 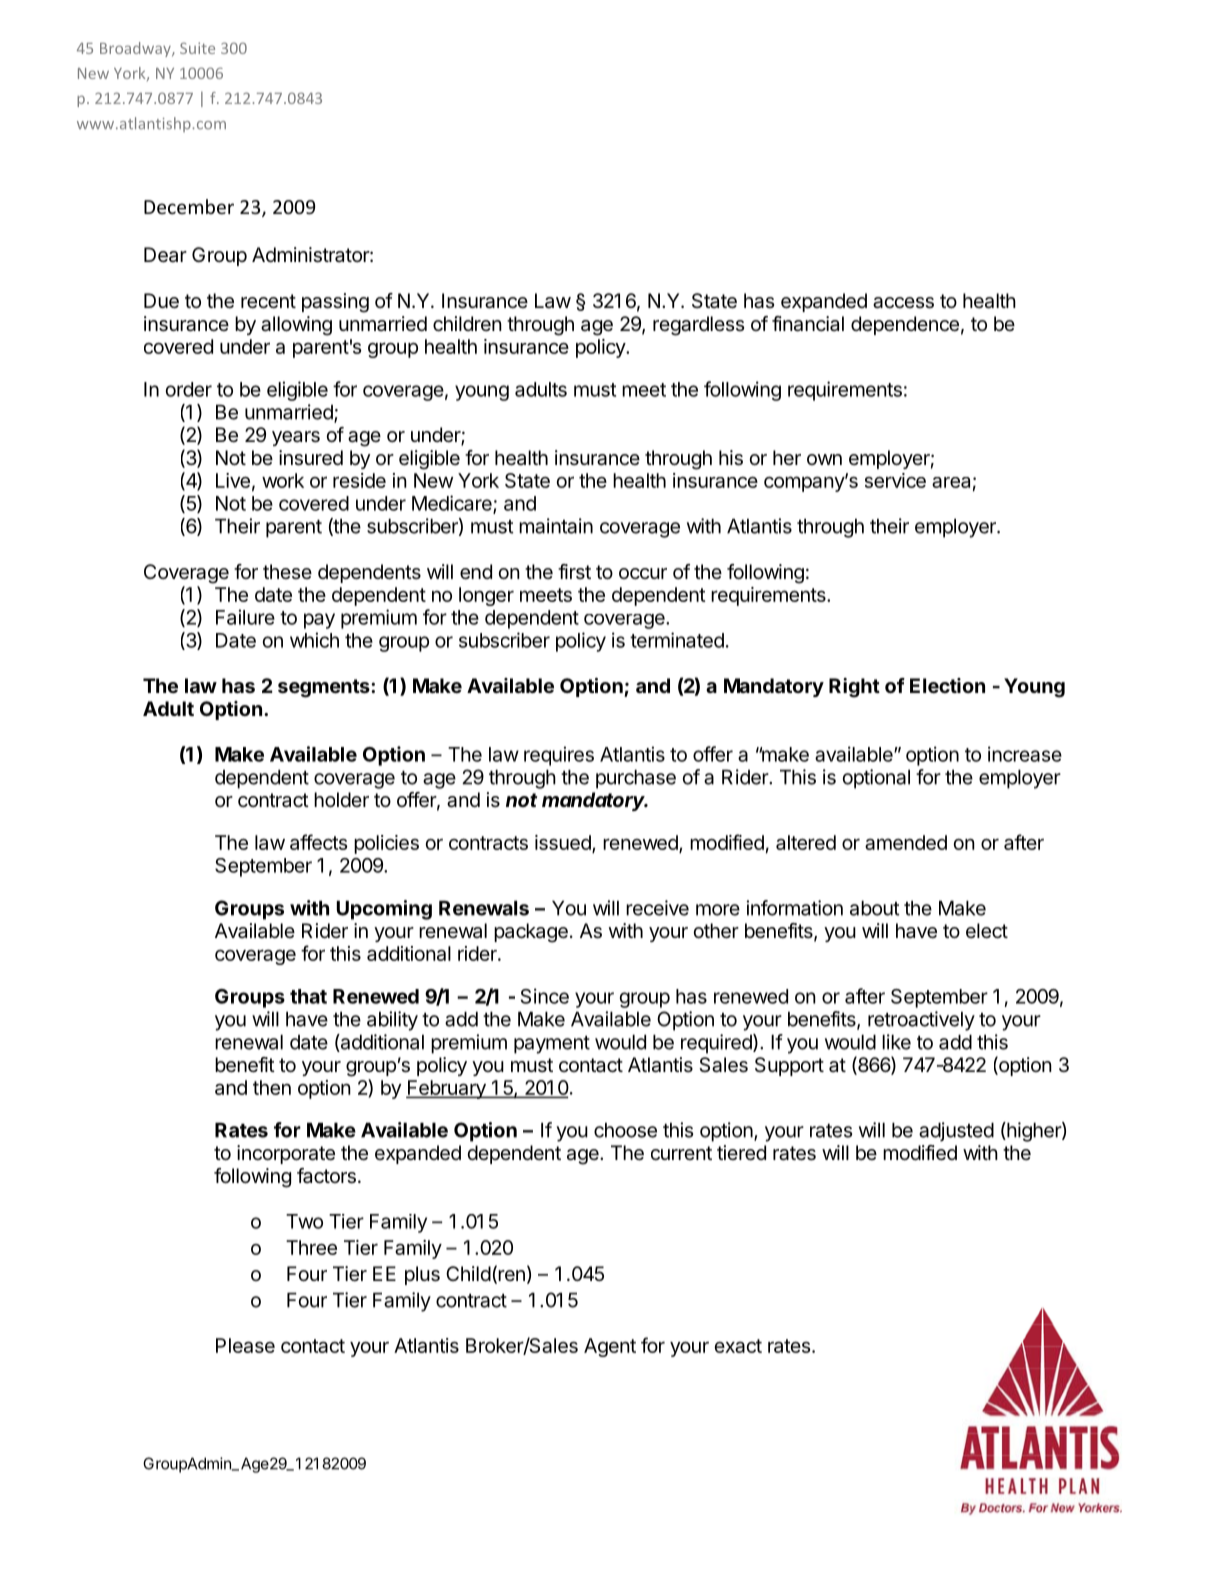 What do you see at coordinates (545, 996) in the page?
I see `Since` at bounding box center [545, 996].
